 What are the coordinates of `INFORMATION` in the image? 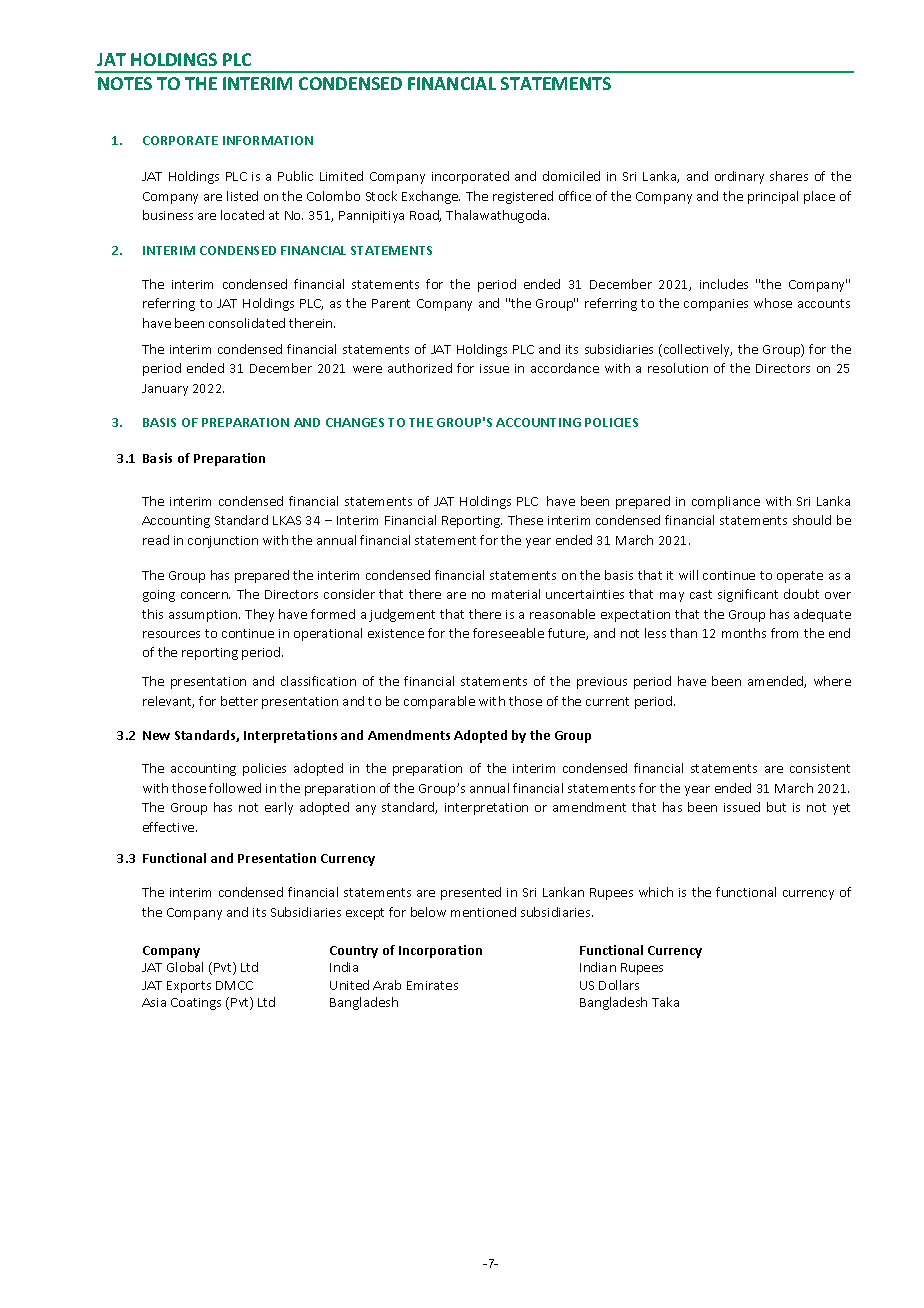 It's located at (268, 140).
